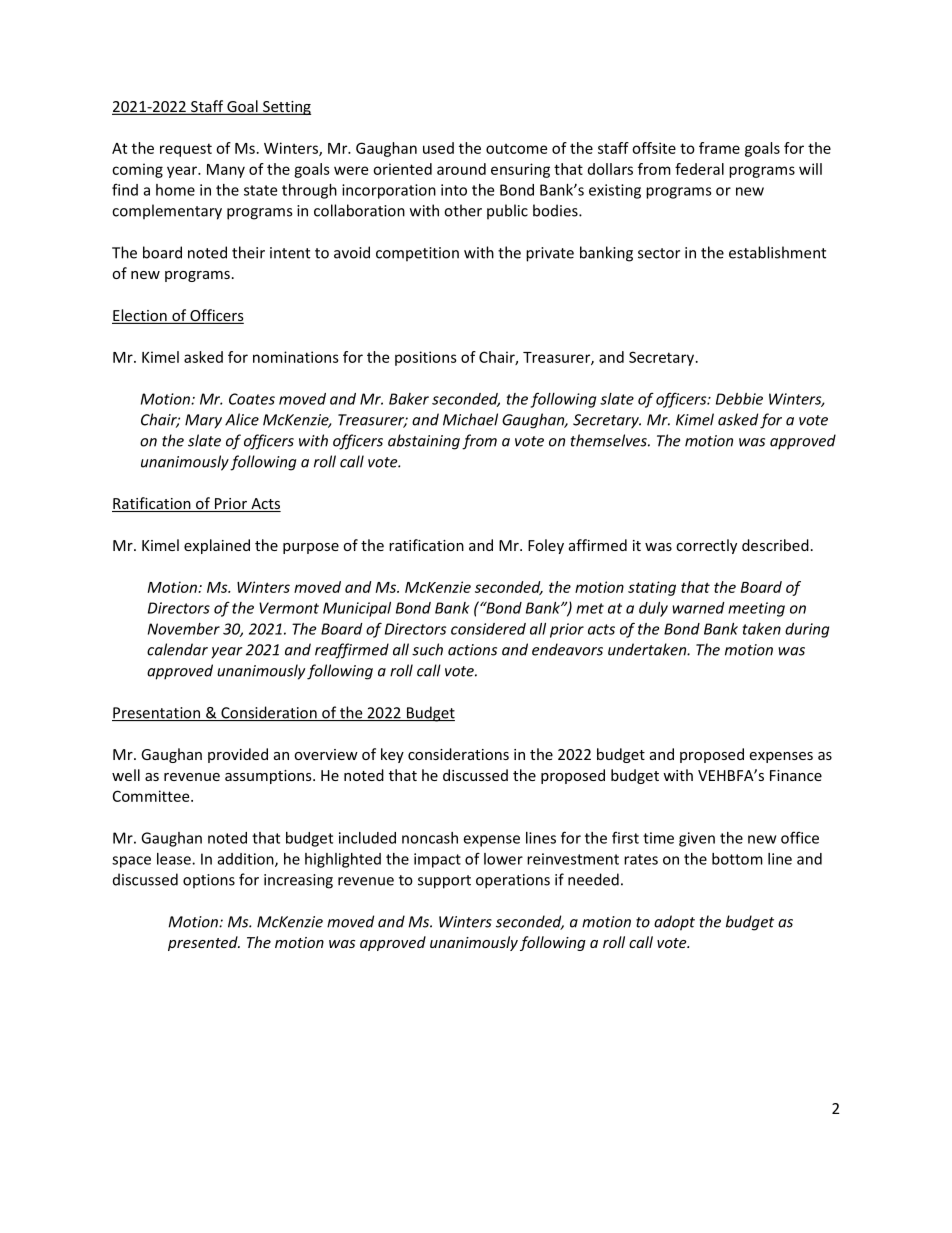 This document has height=1233, width=952. What do you see at coordinates (444, 882) in the document?
I see `support` at bounding box center [444, 882].
